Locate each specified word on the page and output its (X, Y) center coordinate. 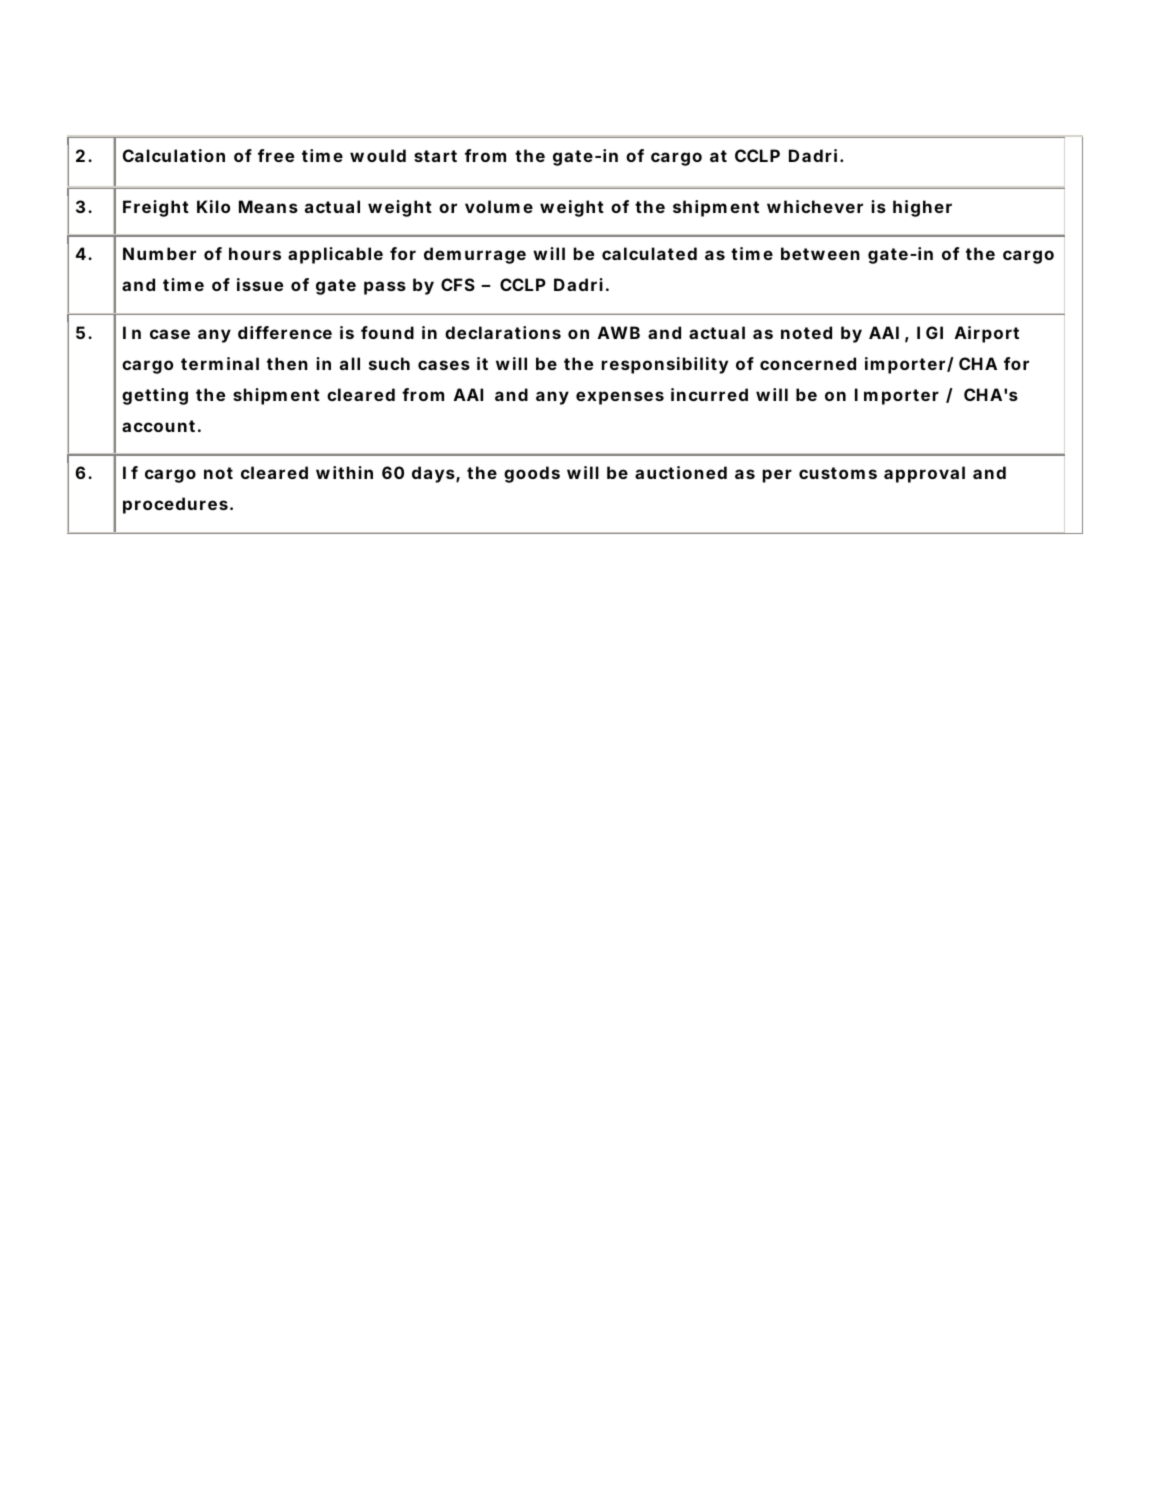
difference (285, 332)
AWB (619, 332)
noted (806, 332)
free (276, 155)
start (435, 156)
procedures (175, 505)
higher (922, 208)
